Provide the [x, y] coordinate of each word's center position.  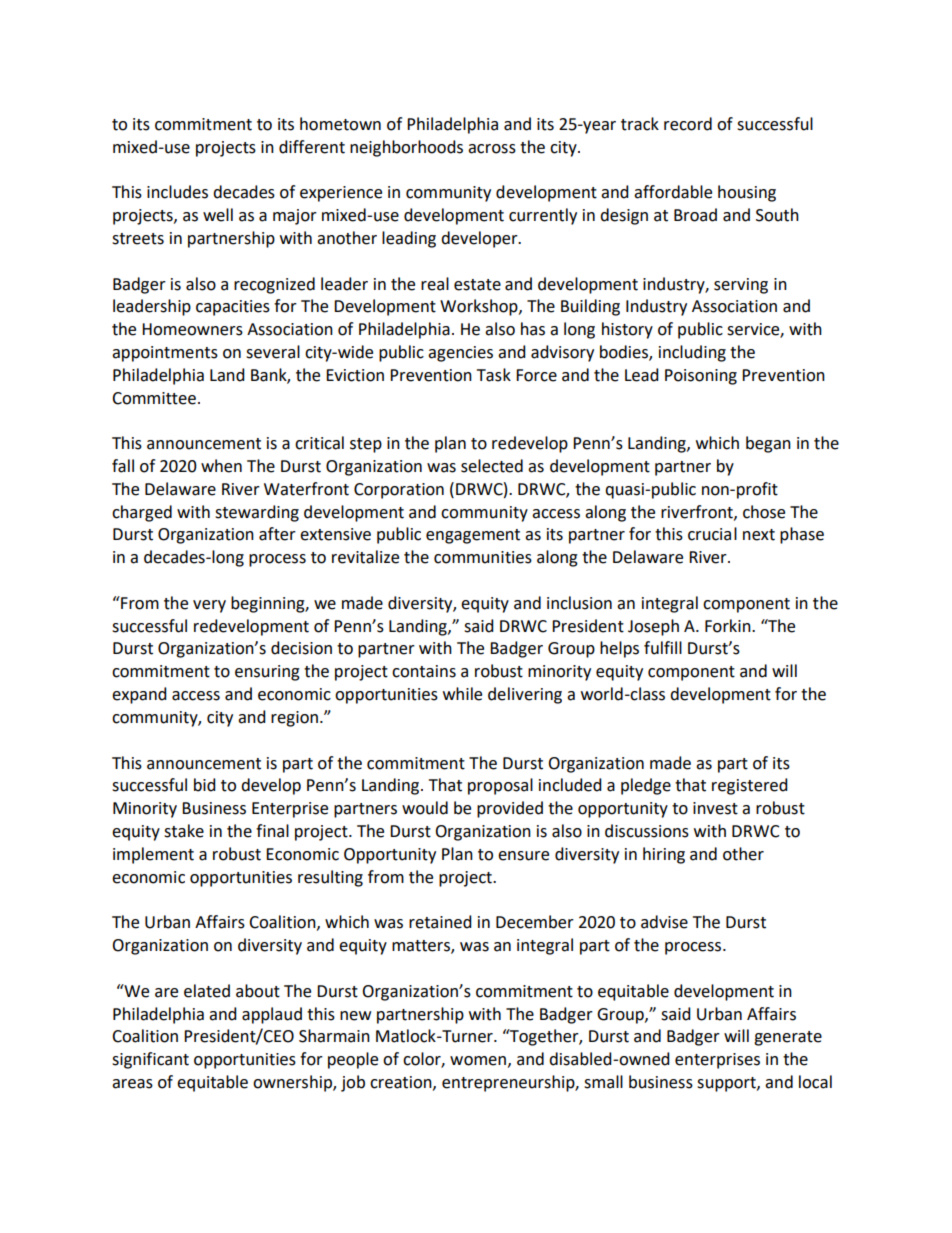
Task [494, 375]
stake [184, 831]
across [492, 149]
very [209, 606]
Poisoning [701, 377]
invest [715, 808]
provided [510, 809]
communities [483, 557]
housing [747, 193]
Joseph [653, 627]
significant [150, 1060]
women [478, 1061]
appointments [165, 354]
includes [177, 192]
